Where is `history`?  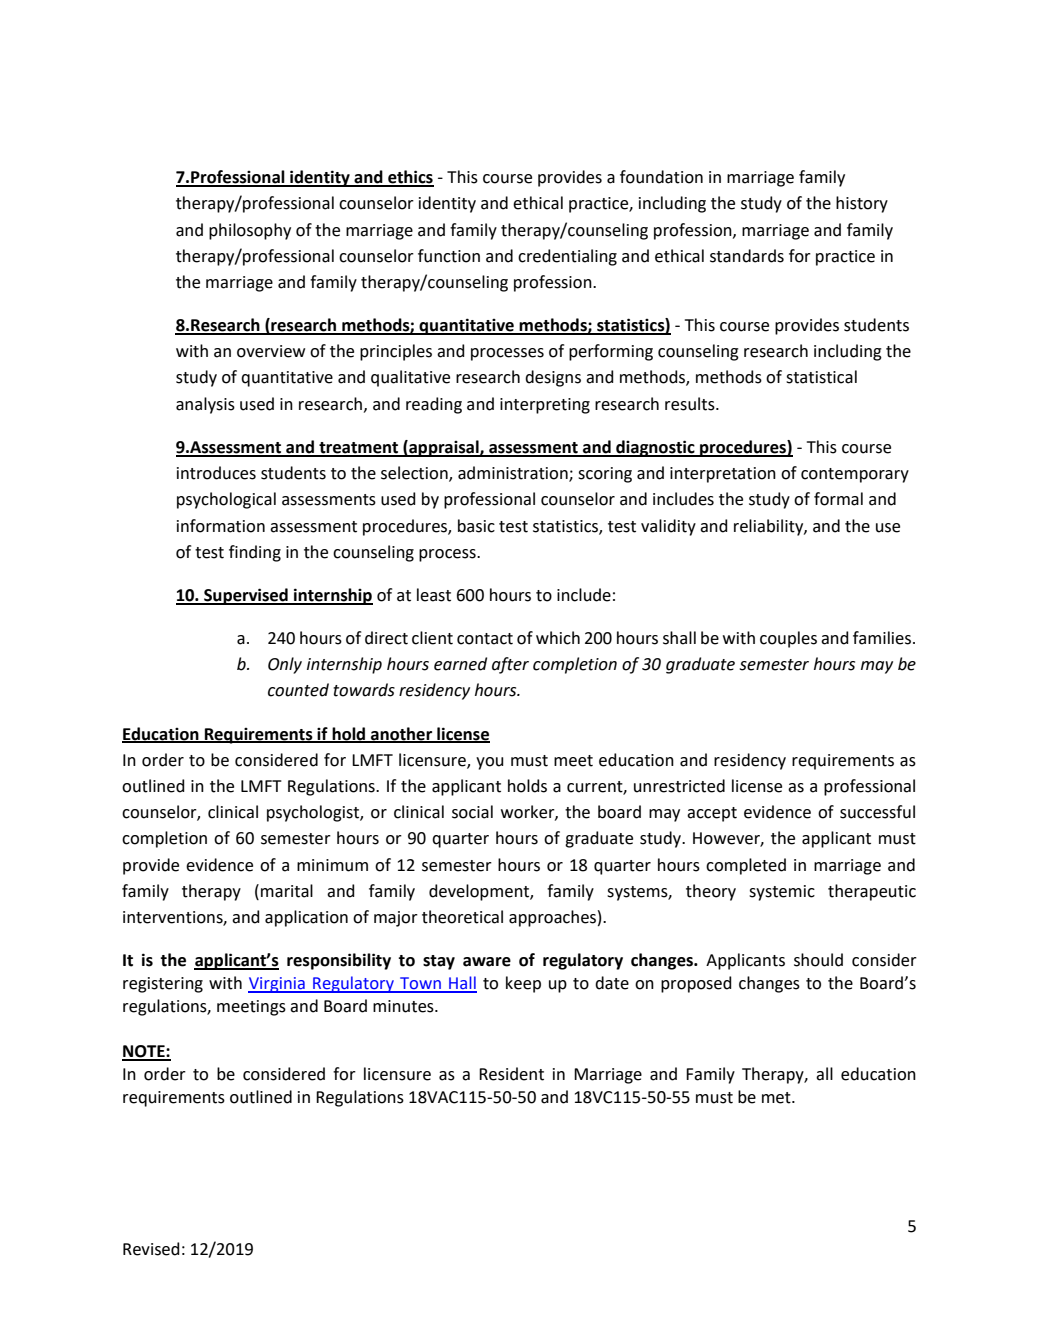
history is located at coordinates (862, 204).
